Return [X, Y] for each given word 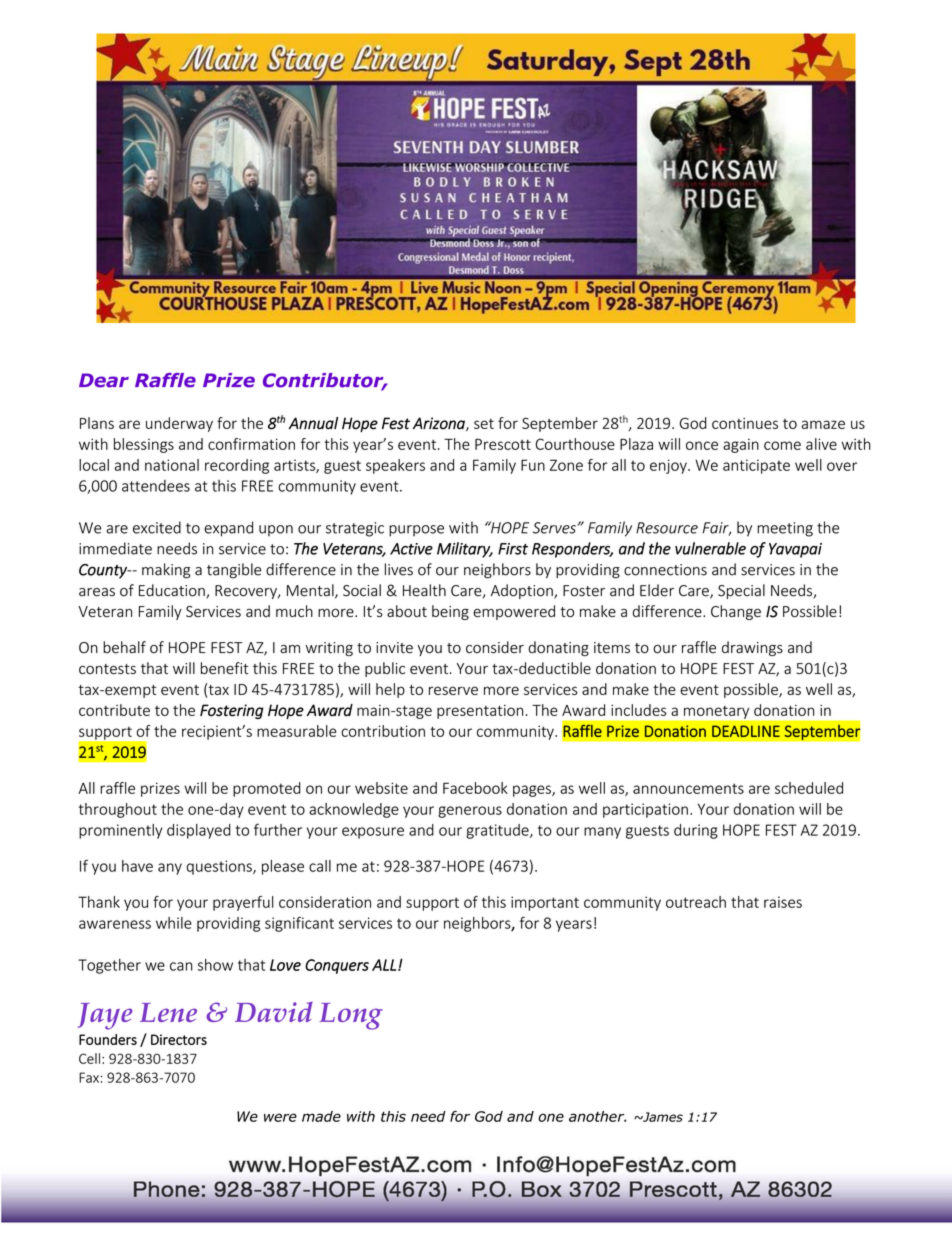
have [137, 866]
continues [745, 423]
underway [179, 424]
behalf [124, 647]
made [321, 1116]
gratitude [498, 831]
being [450, 612]
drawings [752, 648]
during [696, 831]
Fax [90, 1077]
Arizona [440, 424]
